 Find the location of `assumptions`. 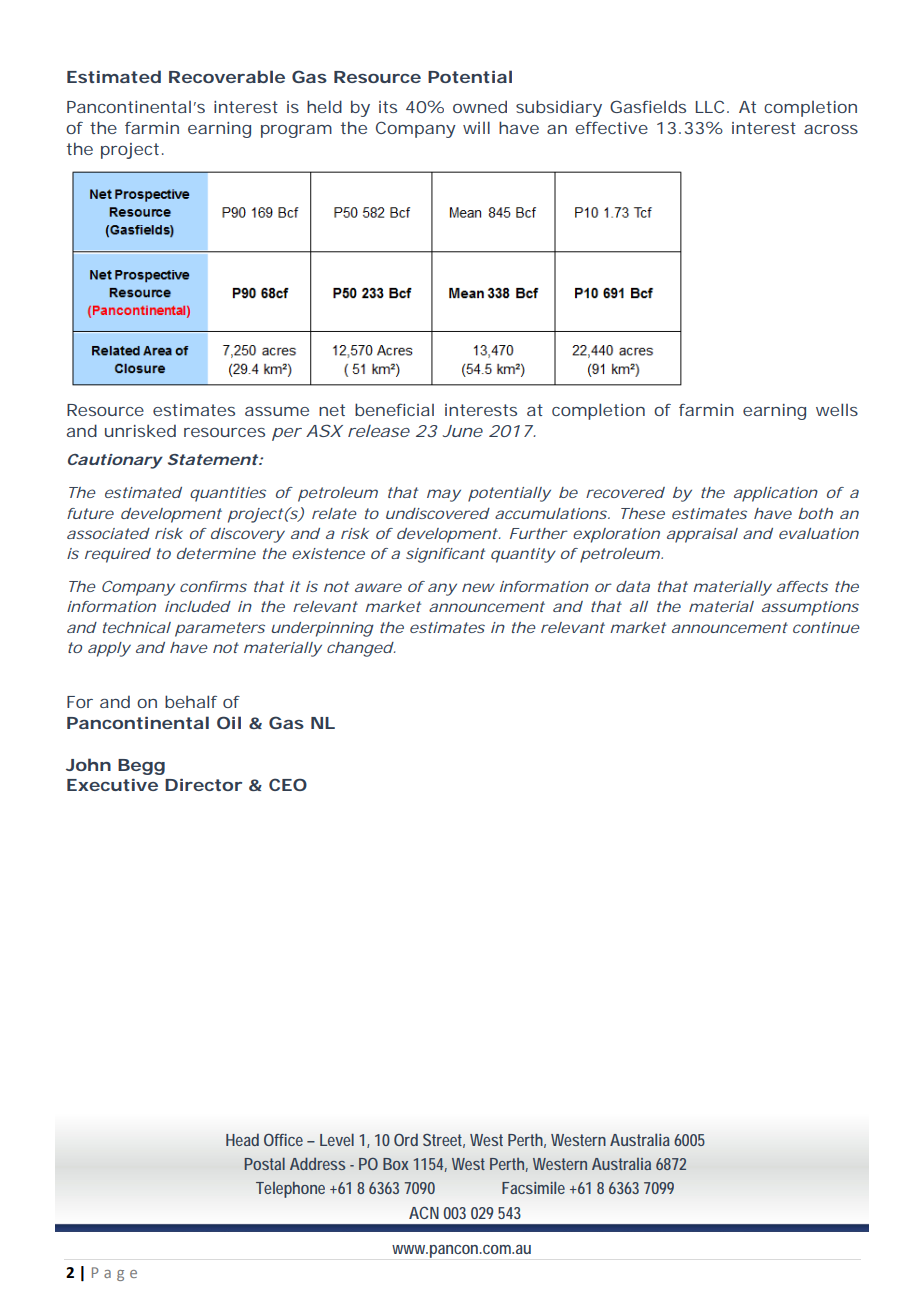

assumptions is located at coordinates (810, 608).
